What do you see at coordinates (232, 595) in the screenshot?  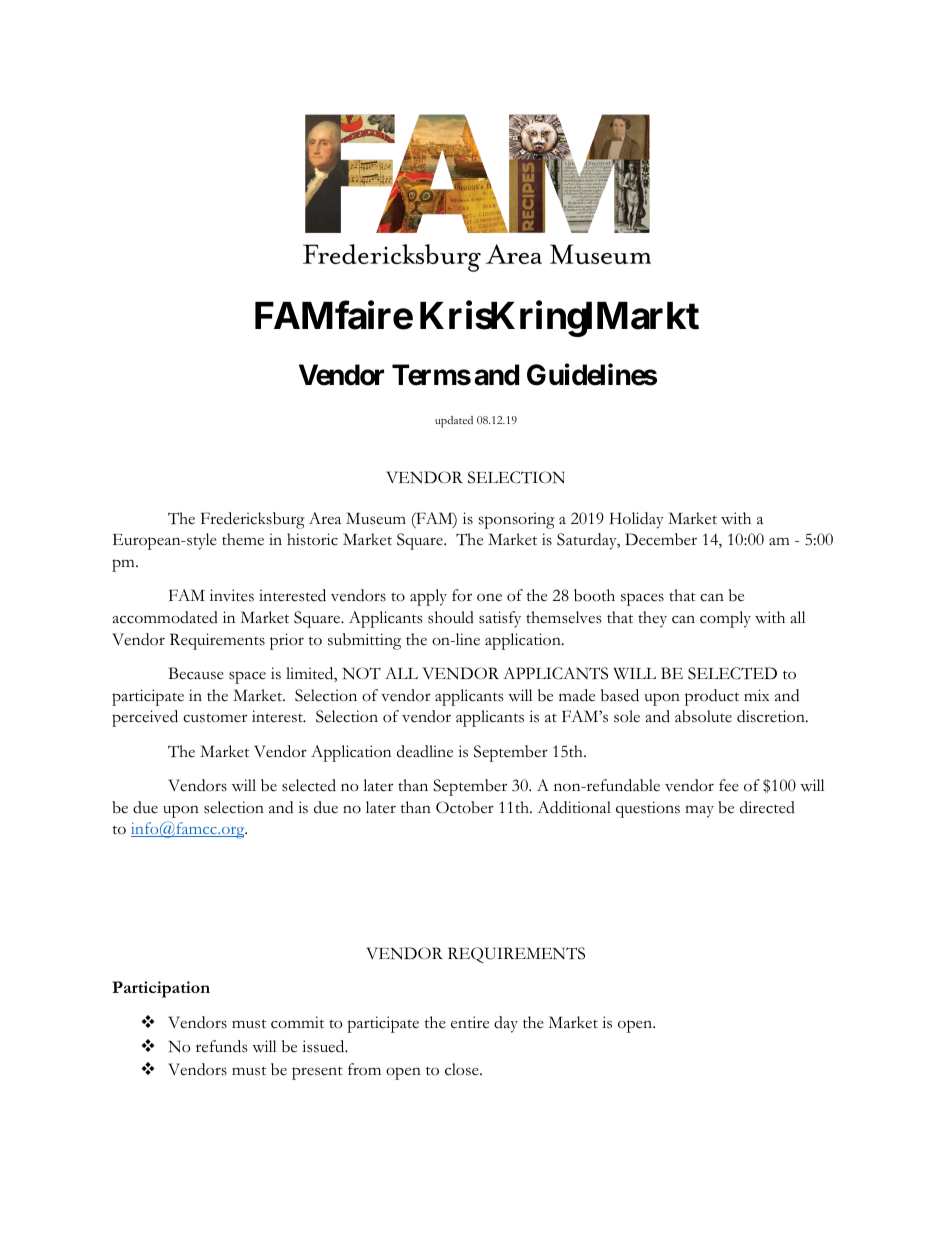 I see `invites` at bounding box center [232, 595].
